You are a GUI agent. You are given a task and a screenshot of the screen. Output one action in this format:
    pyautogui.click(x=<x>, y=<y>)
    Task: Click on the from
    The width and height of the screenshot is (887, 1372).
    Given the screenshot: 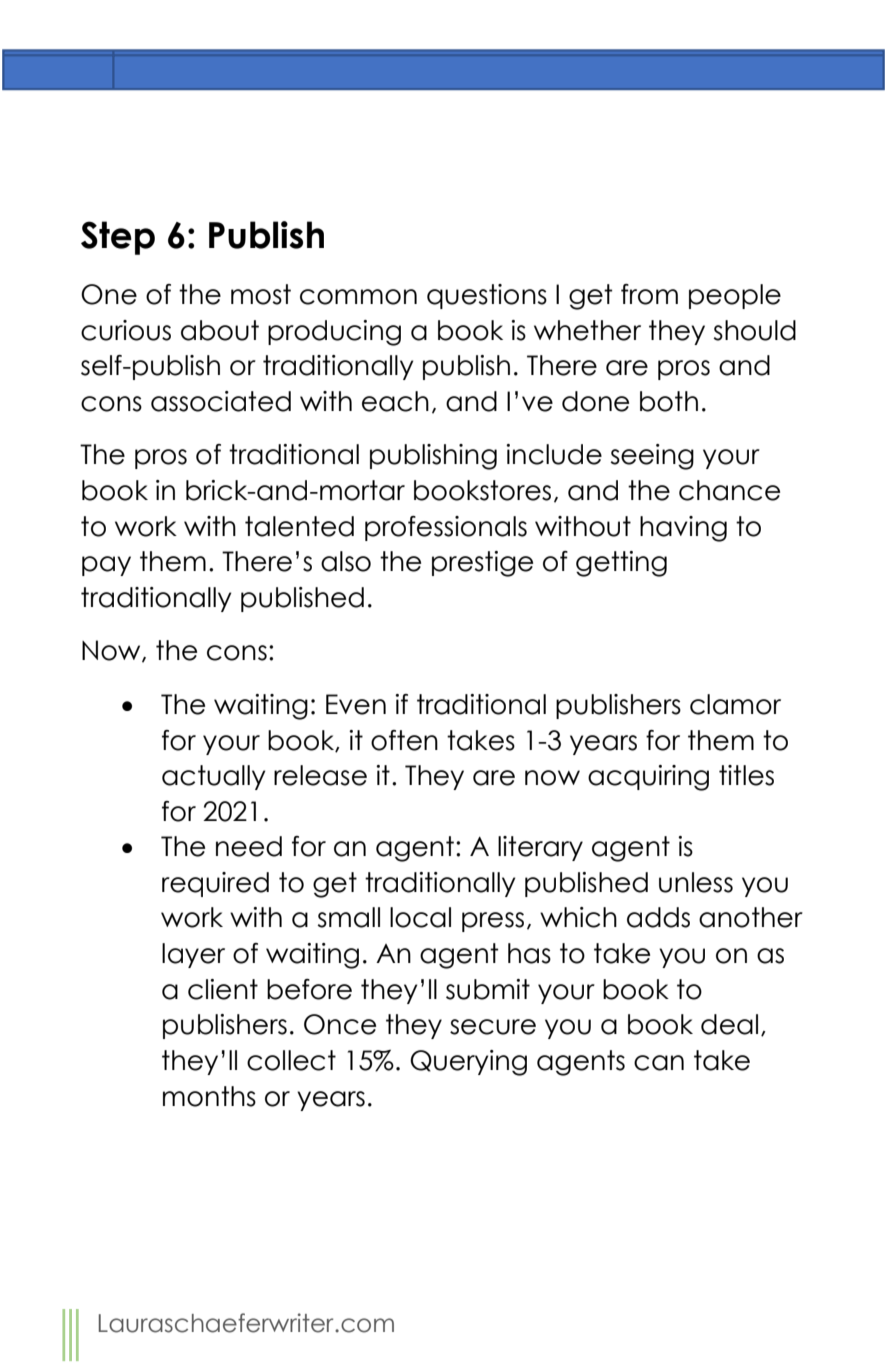 What is the action you would take?
    pyautogui.click(x=649, y=294)
